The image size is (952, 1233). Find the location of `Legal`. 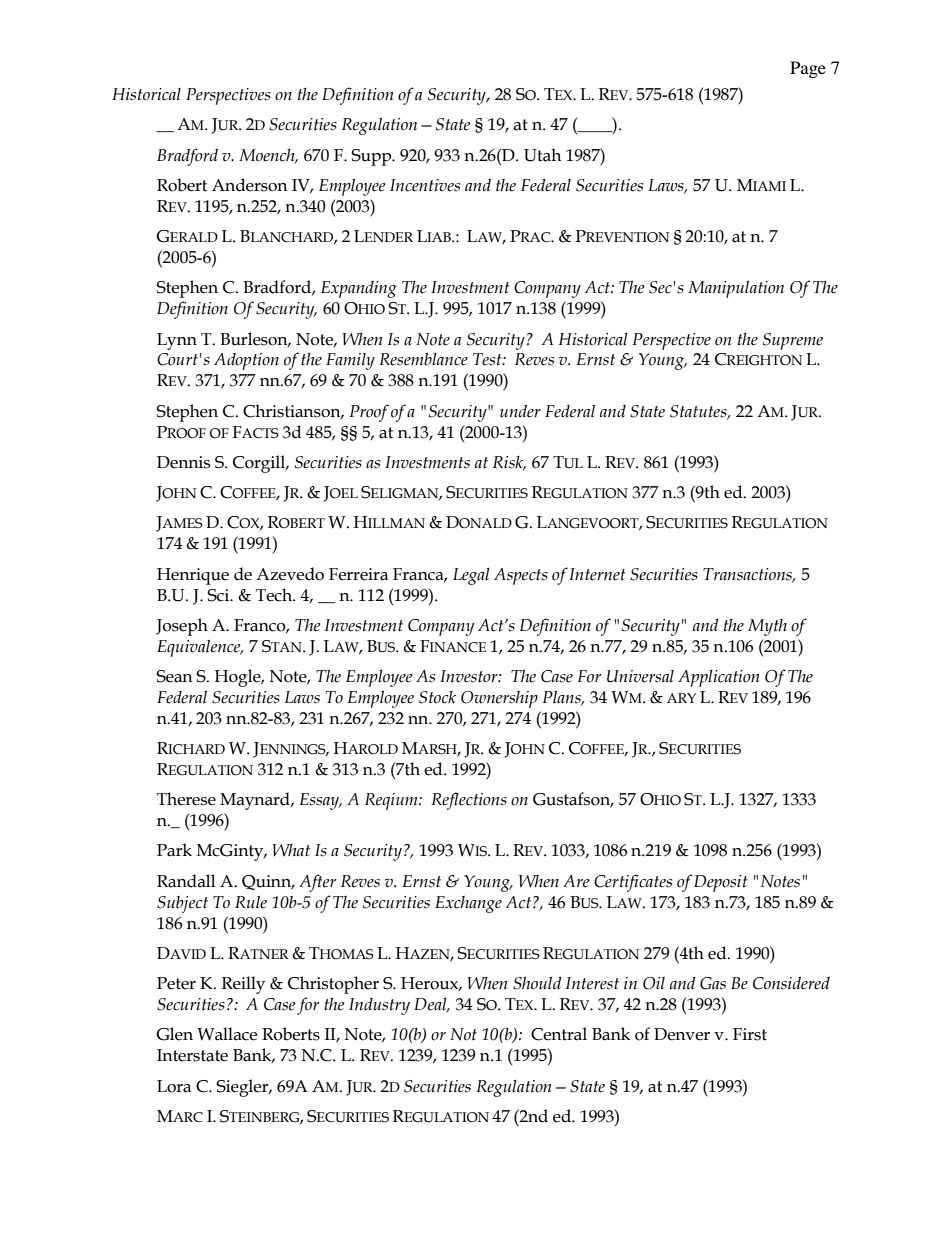

Legal is located at coordinates (471, 576).
